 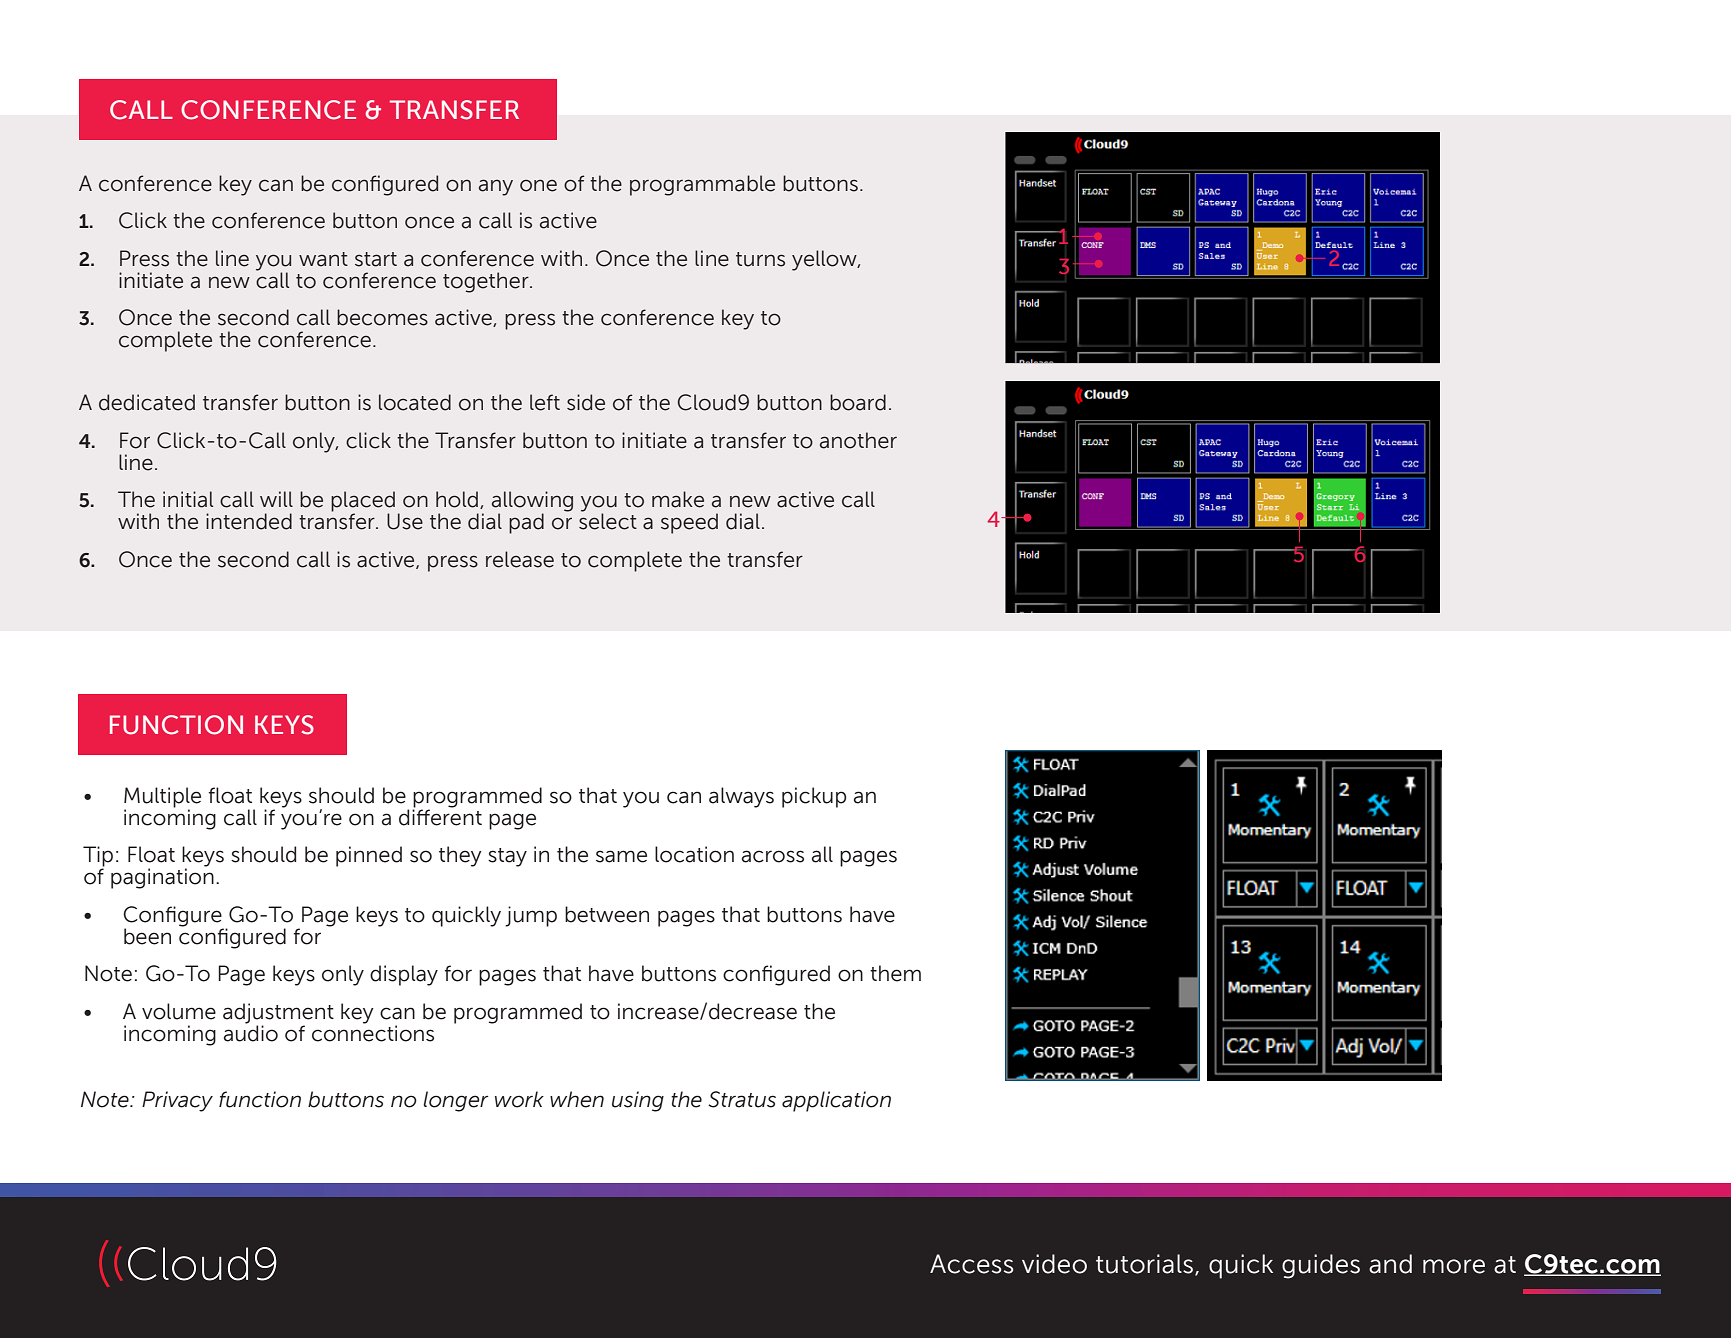 I want to click on another, so click(x=858, y=440).
